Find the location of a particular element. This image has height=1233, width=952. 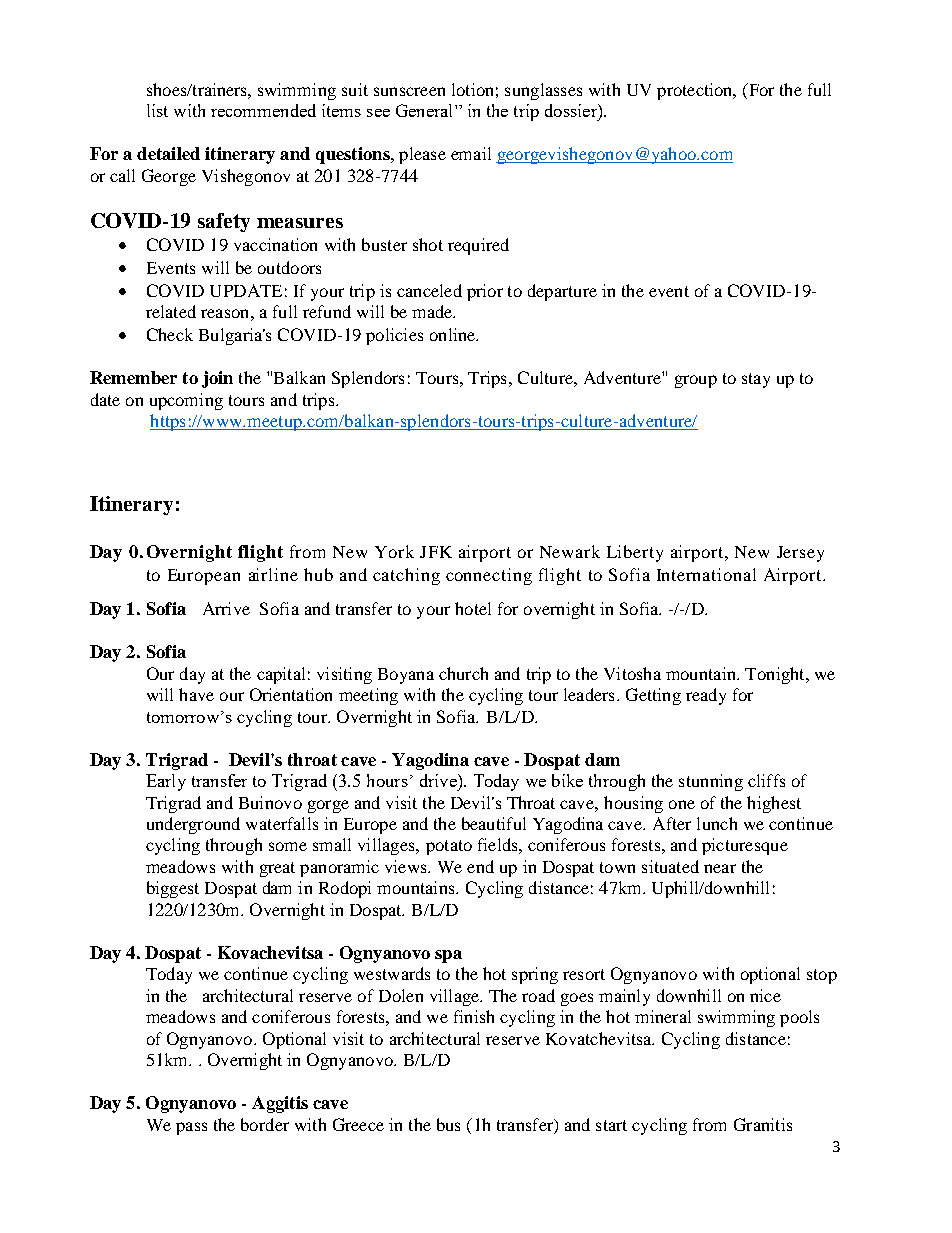

pass is located at coordinates (191, 1128).
